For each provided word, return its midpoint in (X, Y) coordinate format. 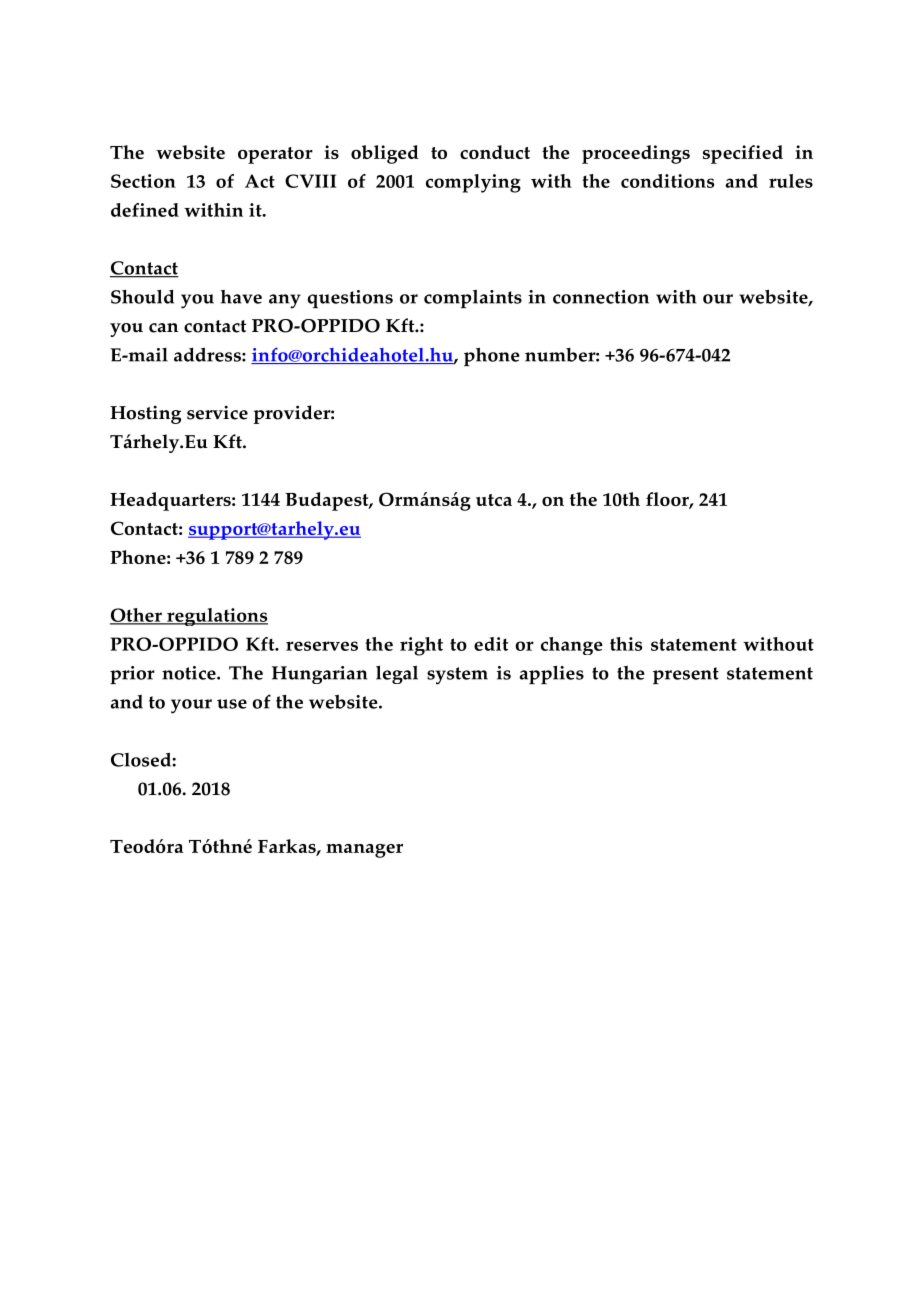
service (217, 412)
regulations (216, 617)
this (626, 644)
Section (143, 181)
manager (364, 851)
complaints (473, 298)
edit (491, 644)
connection (601, 297)
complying (473, 183)
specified (743, 154)
